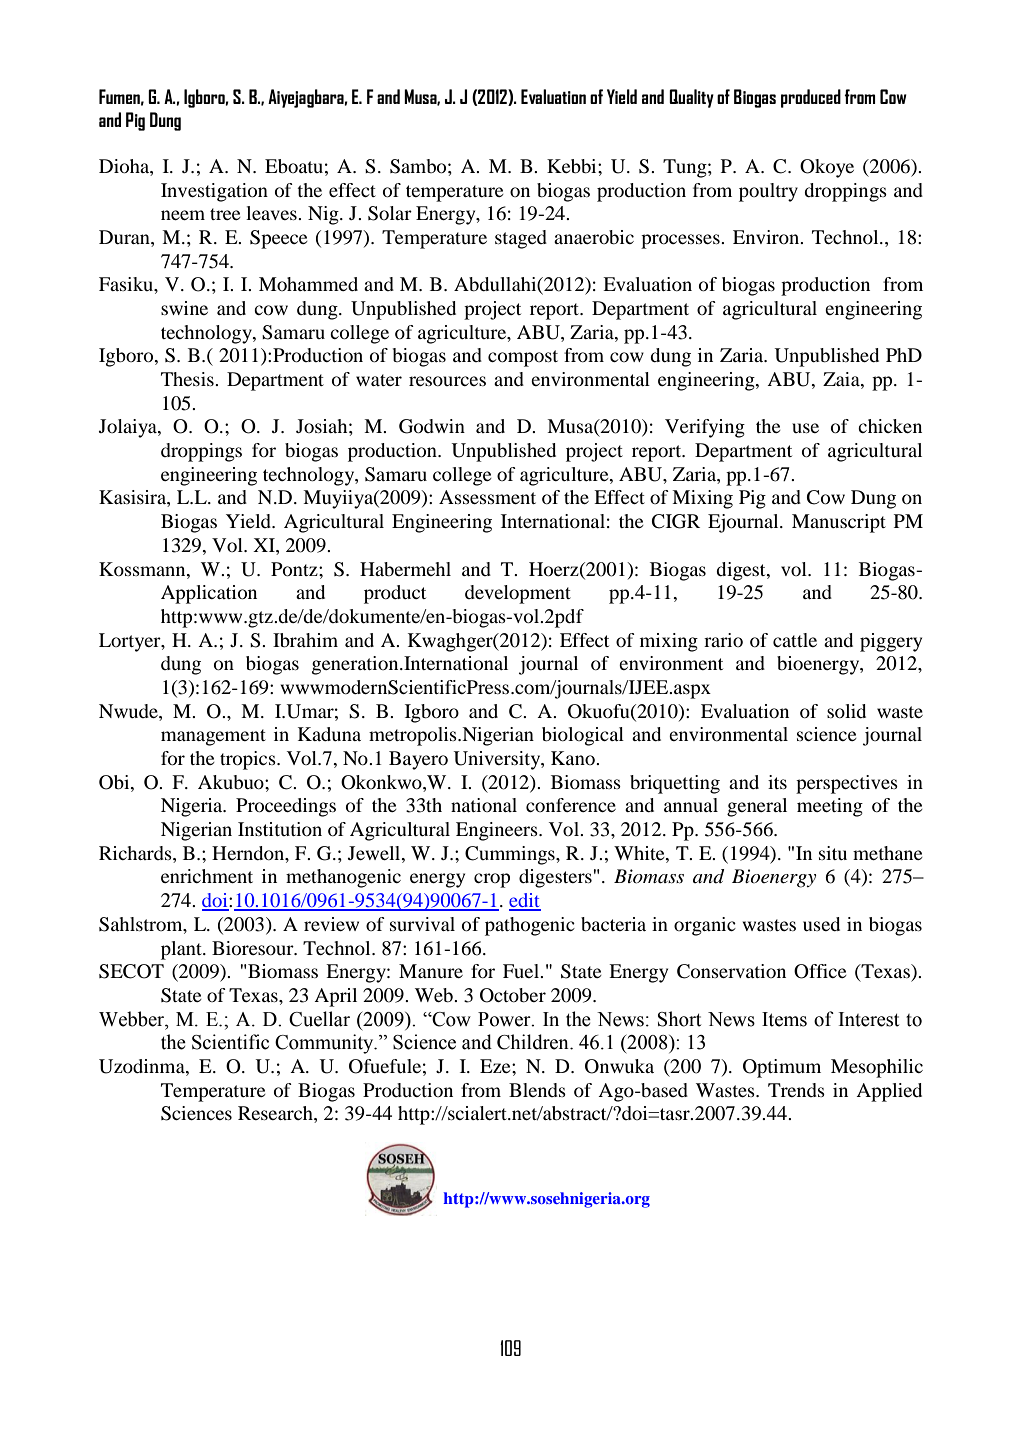  Describe the element at coordinates (534, 1042) in the screenshot. I see `Children` at that location.
